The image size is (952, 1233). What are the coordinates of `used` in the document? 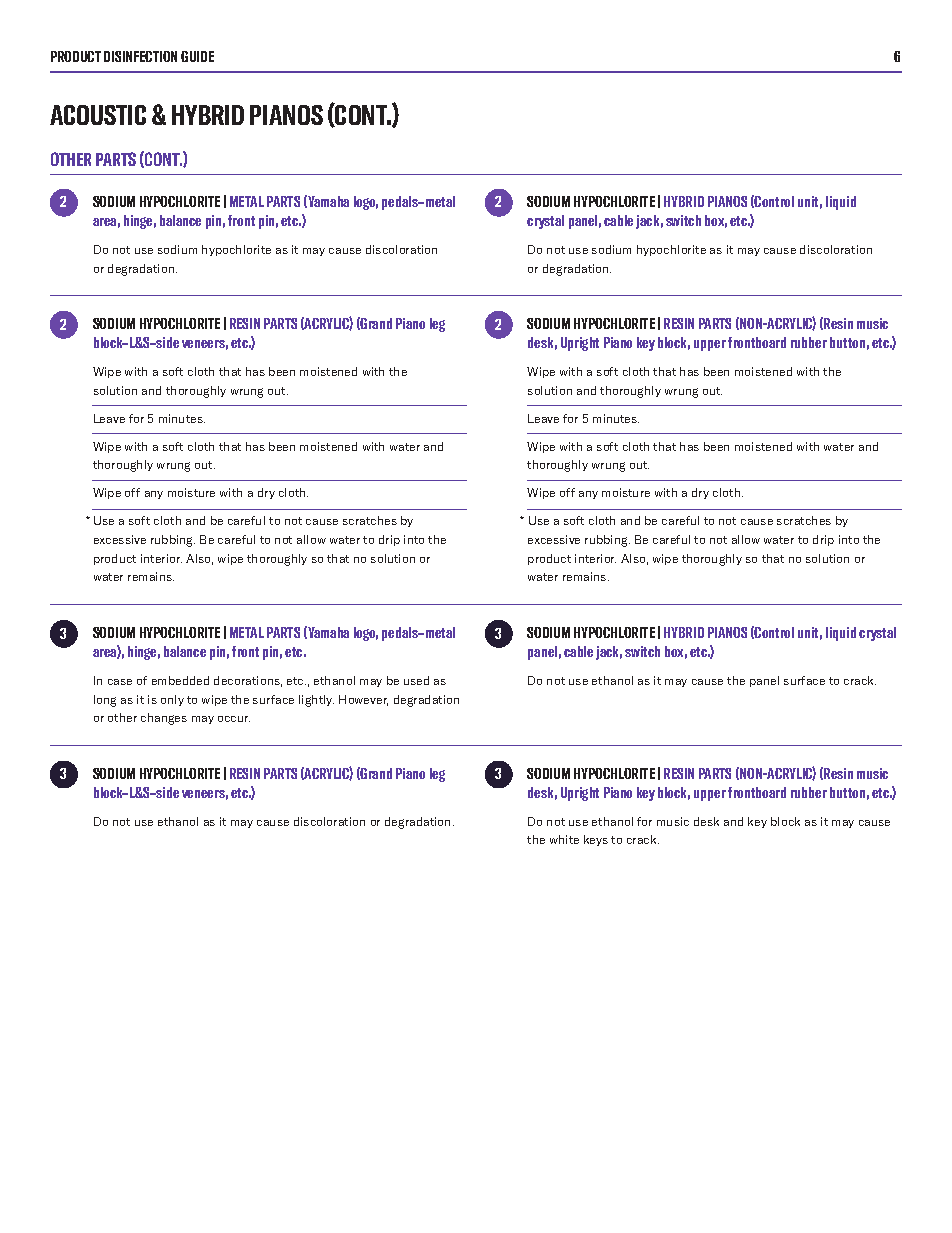 It's located at (416, 680).
